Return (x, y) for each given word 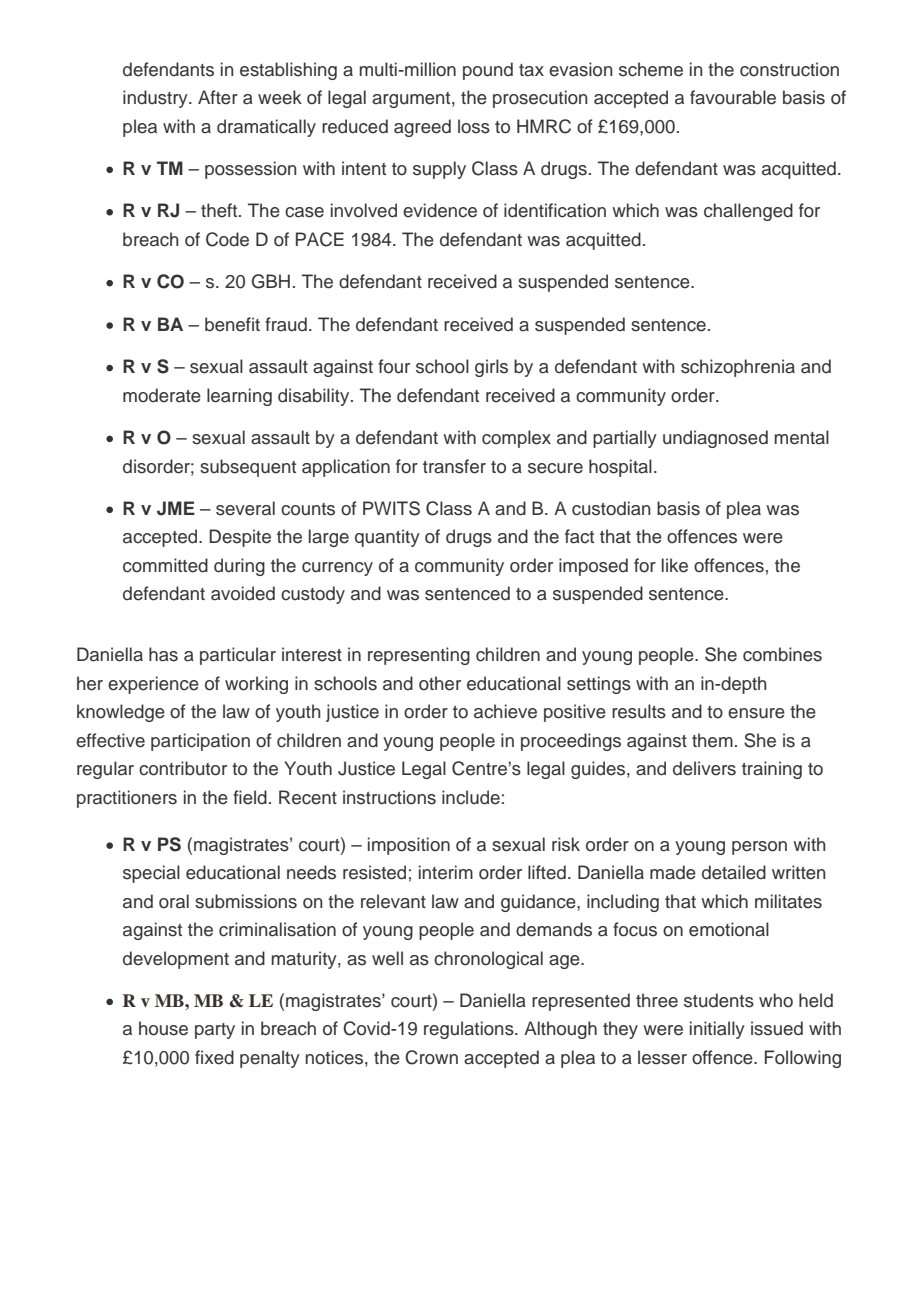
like (675, 565)
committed (165, 565)
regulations (470, 1030)
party (215, 1031)
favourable (733, 97)
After (218, 97)
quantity (387, 538)
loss (474, 126)
